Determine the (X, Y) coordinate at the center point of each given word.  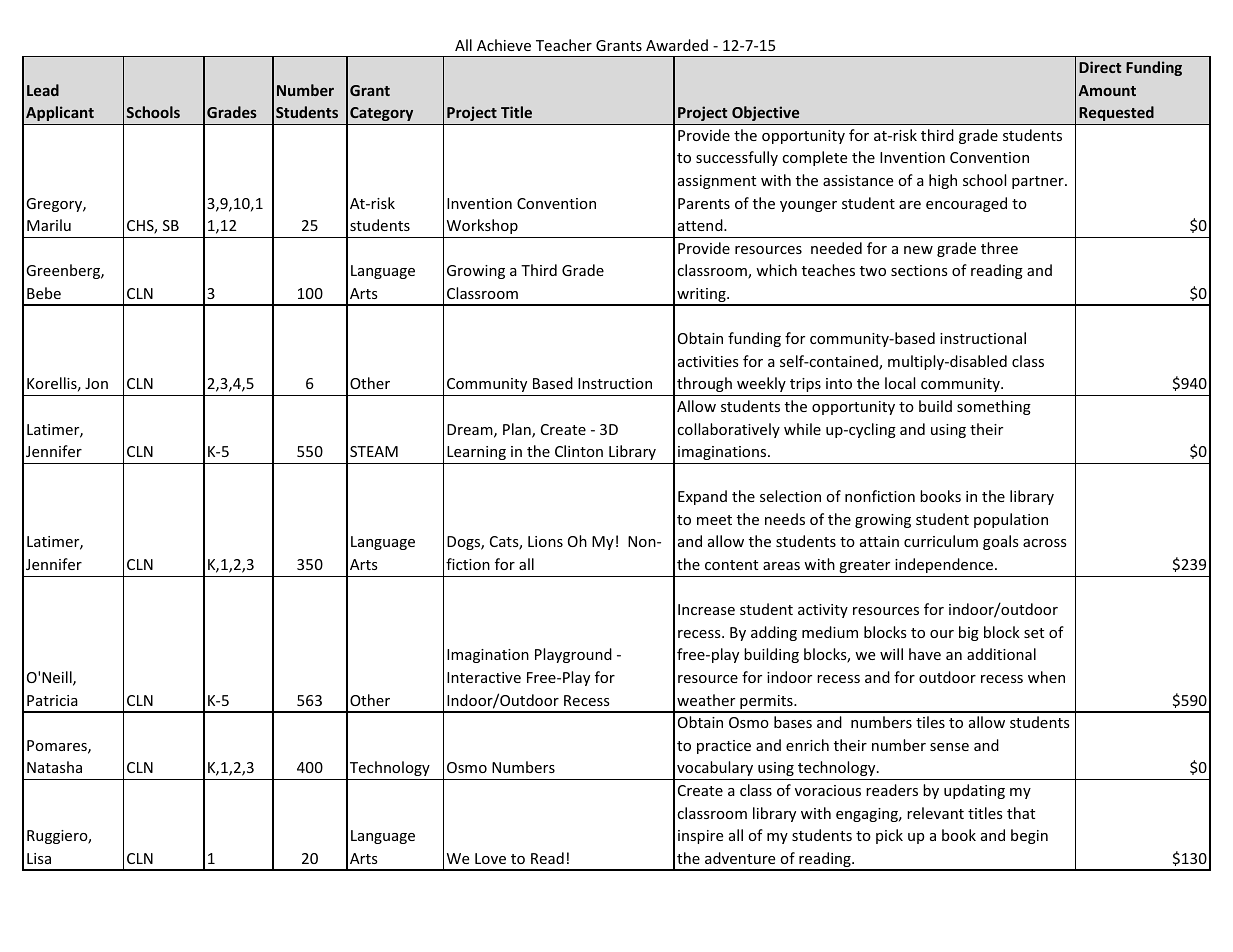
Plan (518, 430)
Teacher (564, 45)
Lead (43, 90)
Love (490, 858)
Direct (1100, 67)
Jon (96, 383)
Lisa (39, 858)
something (994, 407)
